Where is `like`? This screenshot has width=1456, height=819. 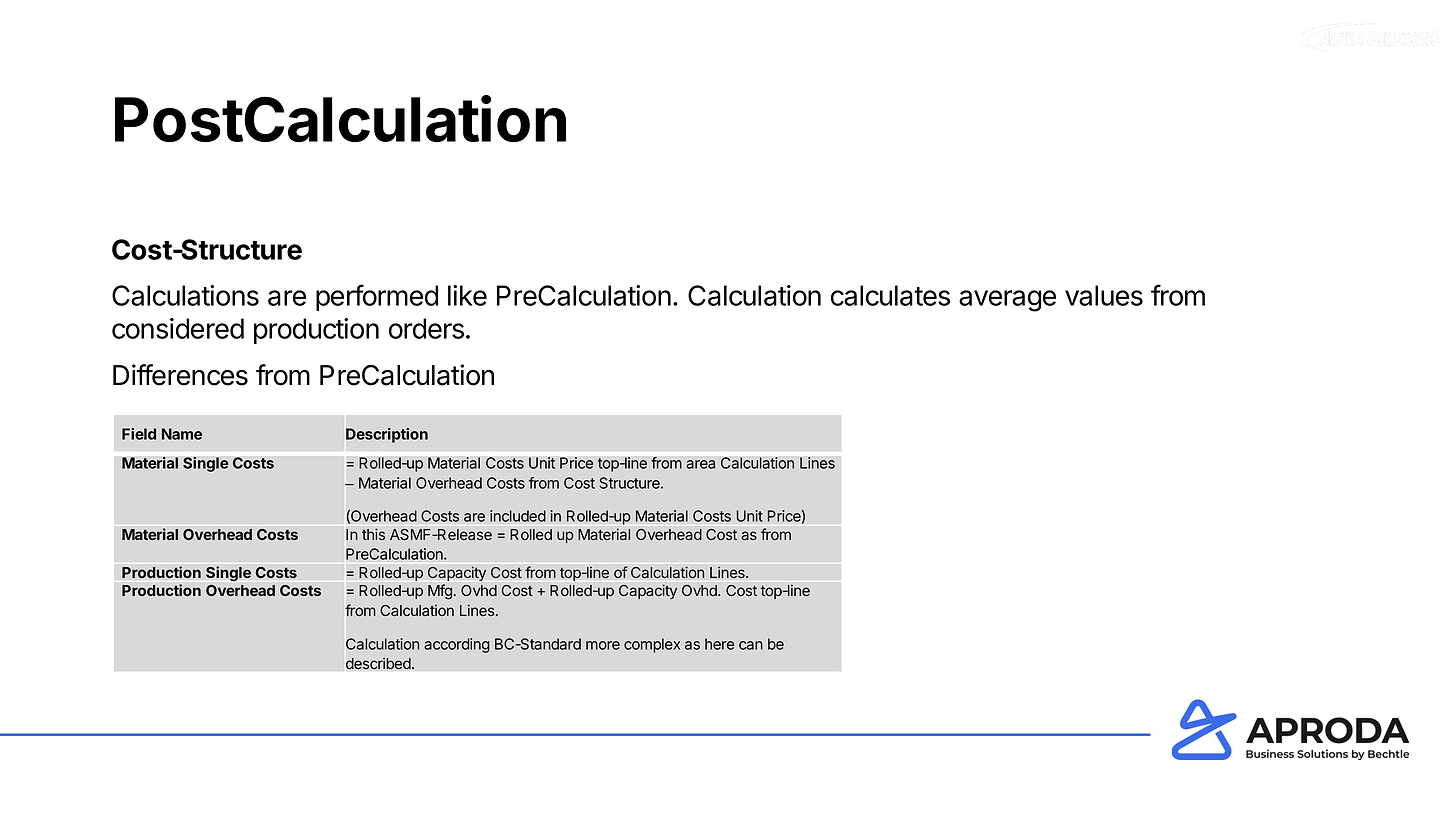
like is located at coordinates (467, 295).
